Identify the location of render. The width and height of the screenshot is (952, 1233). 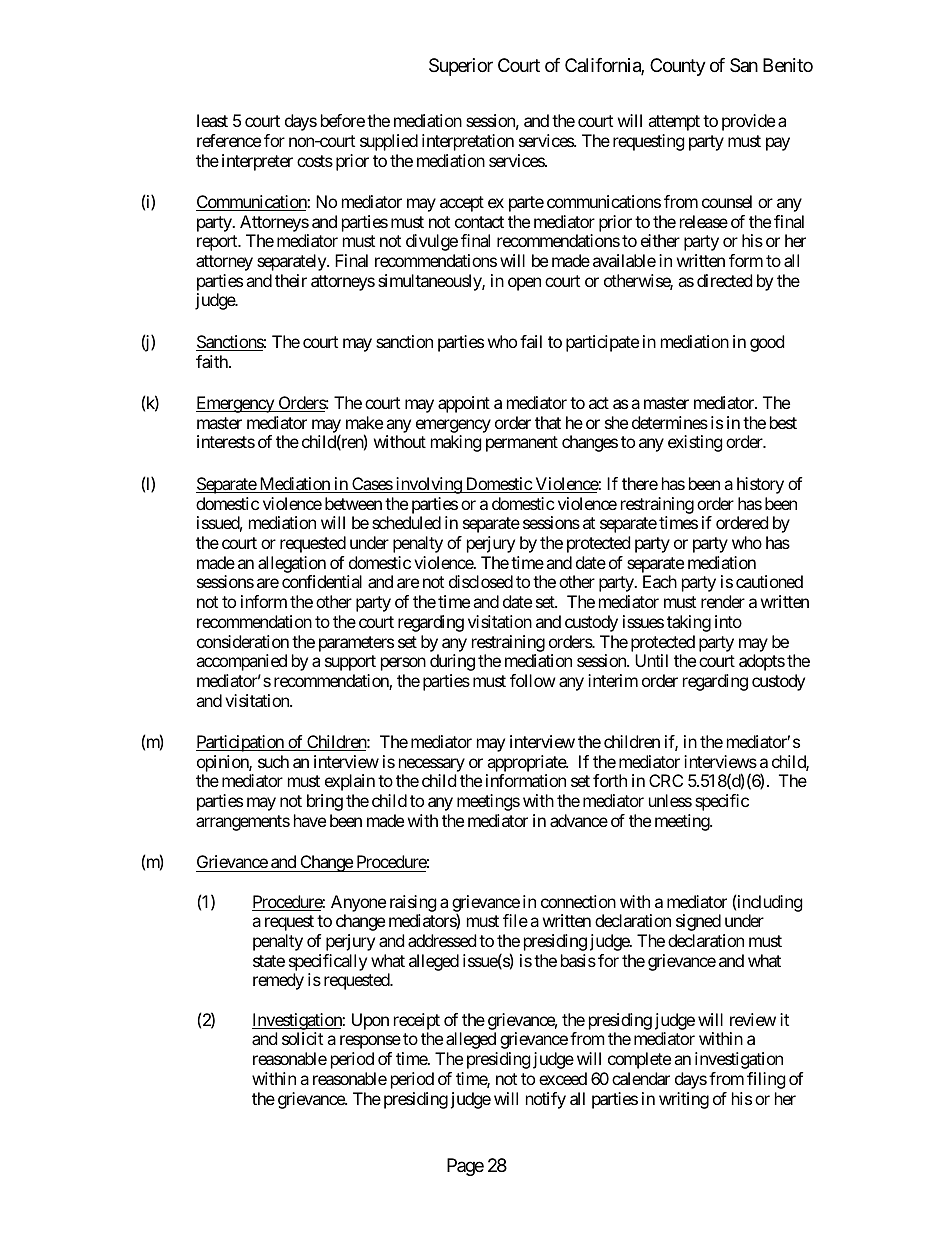
(723, 601).
